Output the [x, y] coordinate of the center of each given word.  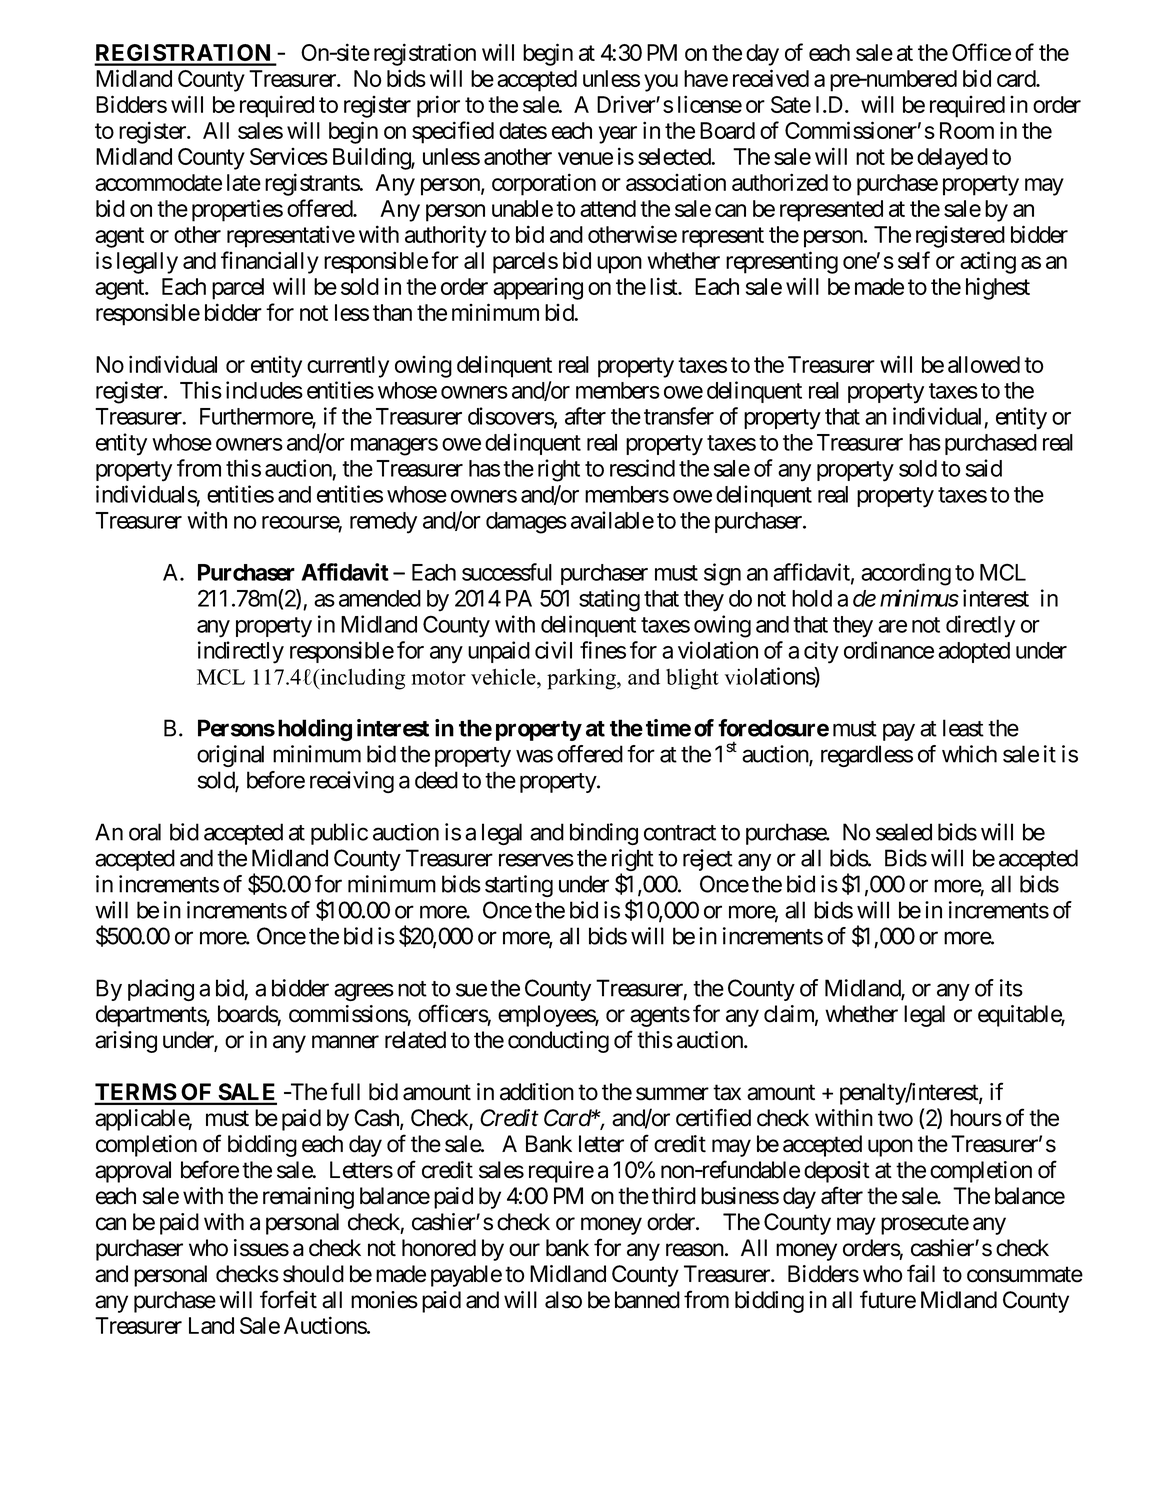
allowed [984, 364]
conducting [558, 1042]
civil [553, 650]
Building [372, 158]
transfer [679, 416]
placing [161, 990]
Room [967, 130]
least [963, 728]
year [618, 135]
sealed [904, 832]
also [563, 1300]
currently [348, 367]
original [230, 756]
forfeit [288, 1299]
